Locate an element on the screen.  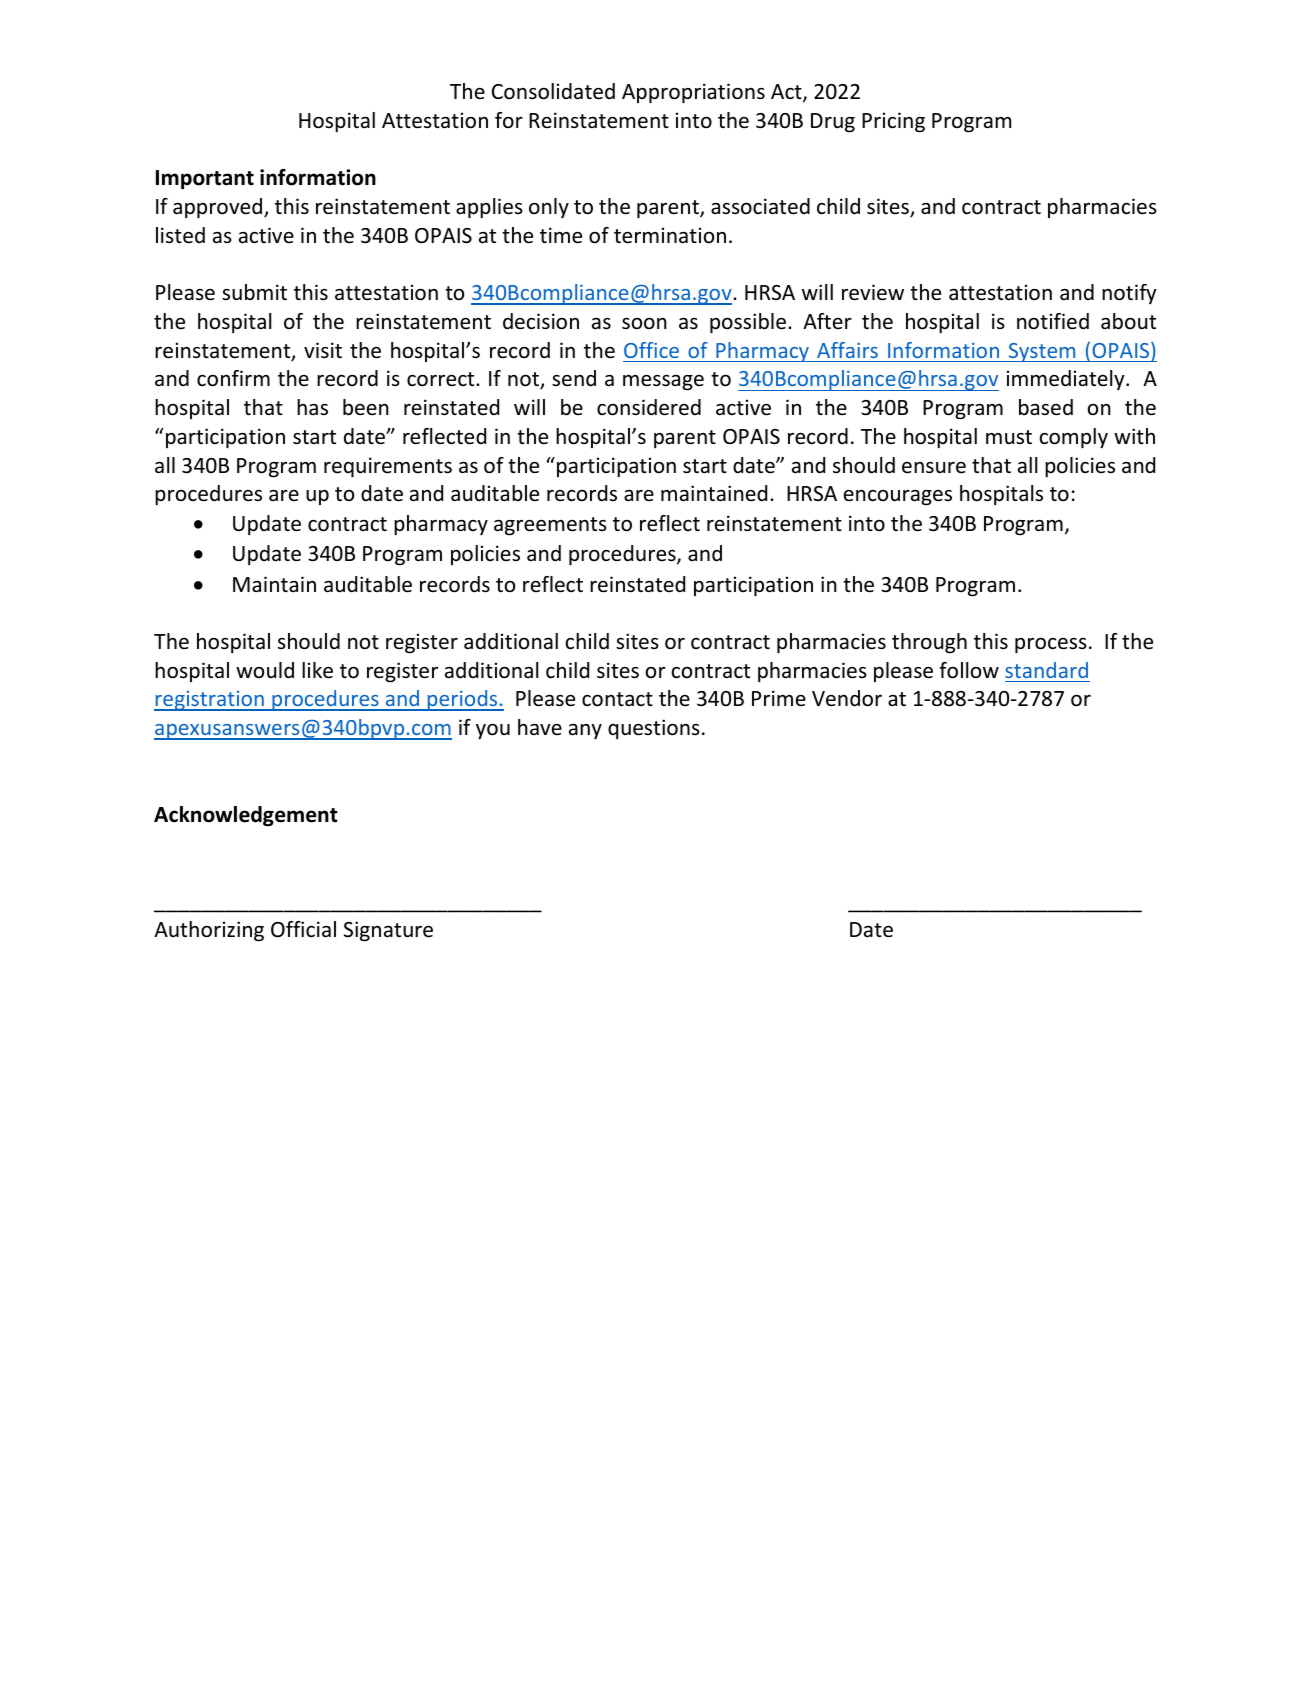
Important is located at coordinates (205, 179).
